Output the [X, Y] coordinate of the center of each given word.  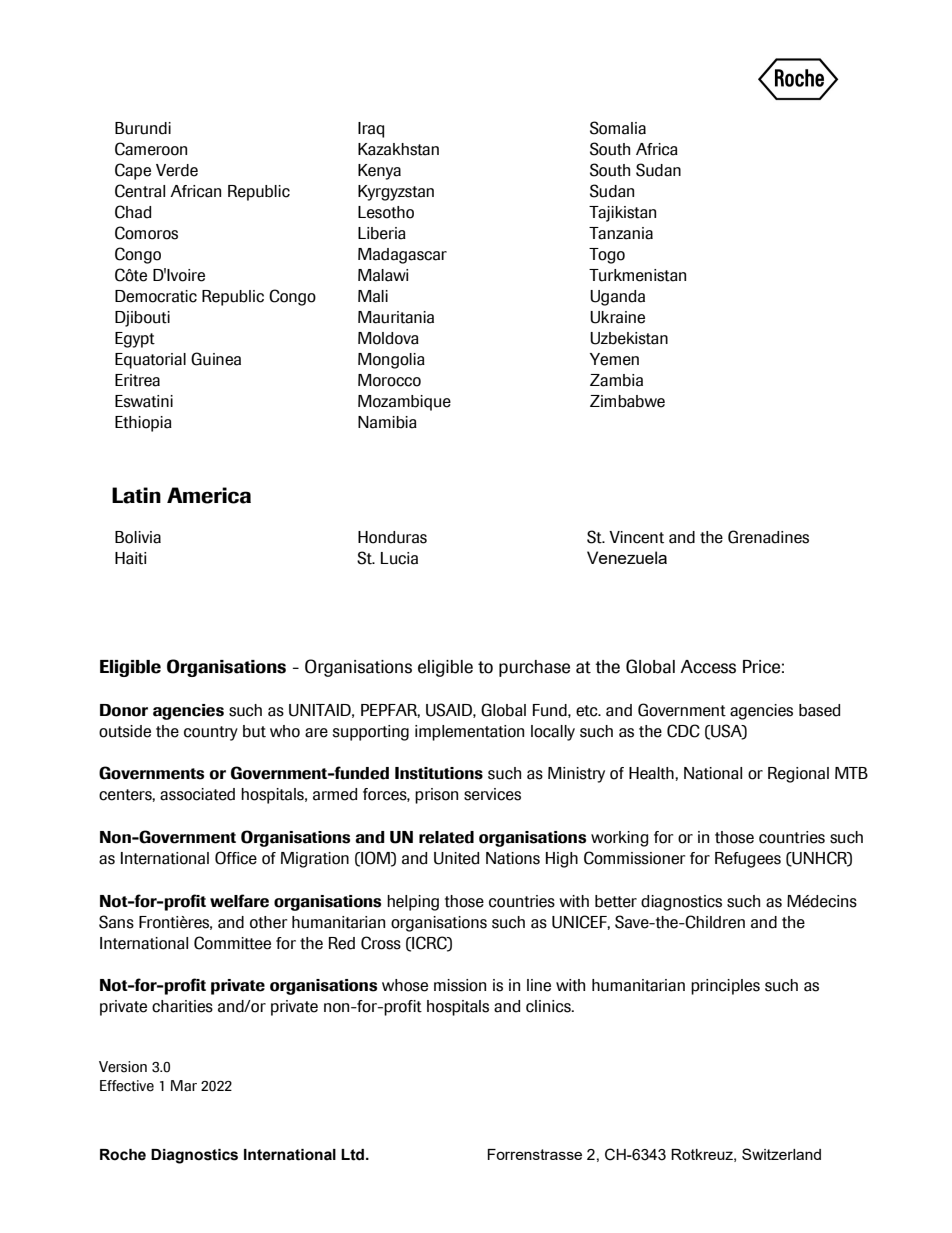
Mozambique [404, 403]
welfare [239, 901]
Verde [177, 170]
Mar [184, 1085]
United [456, 858]
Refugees [748, 860]
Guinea [216, 359]
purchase [534, 668]
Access [708, 667]
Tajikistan [622, 214]
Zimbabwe [627, 401]
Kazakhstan [398, 149]
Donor [124, 710]
